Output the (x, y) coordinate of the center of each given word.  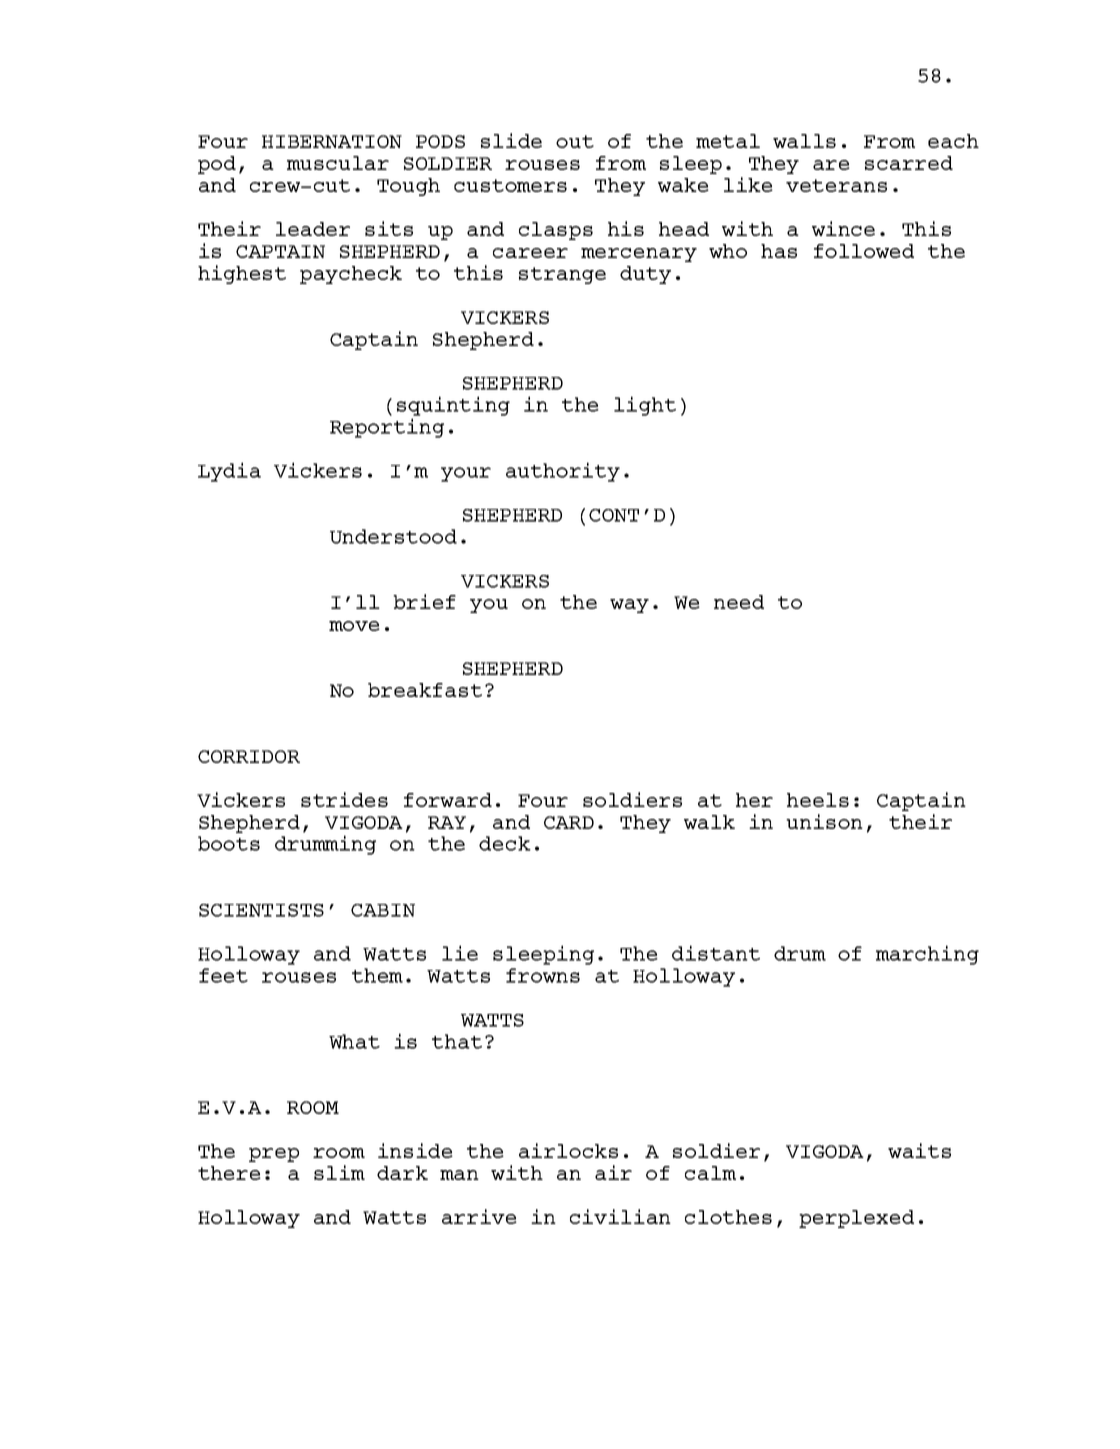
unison (824, 821)
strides (344, 799)
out (575, 141)
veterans (836, 185)
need (739, 602)
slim (339, 1172)
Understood (393, 536)
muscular (338, 163)
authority (563, 472)
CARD (569, 822)
